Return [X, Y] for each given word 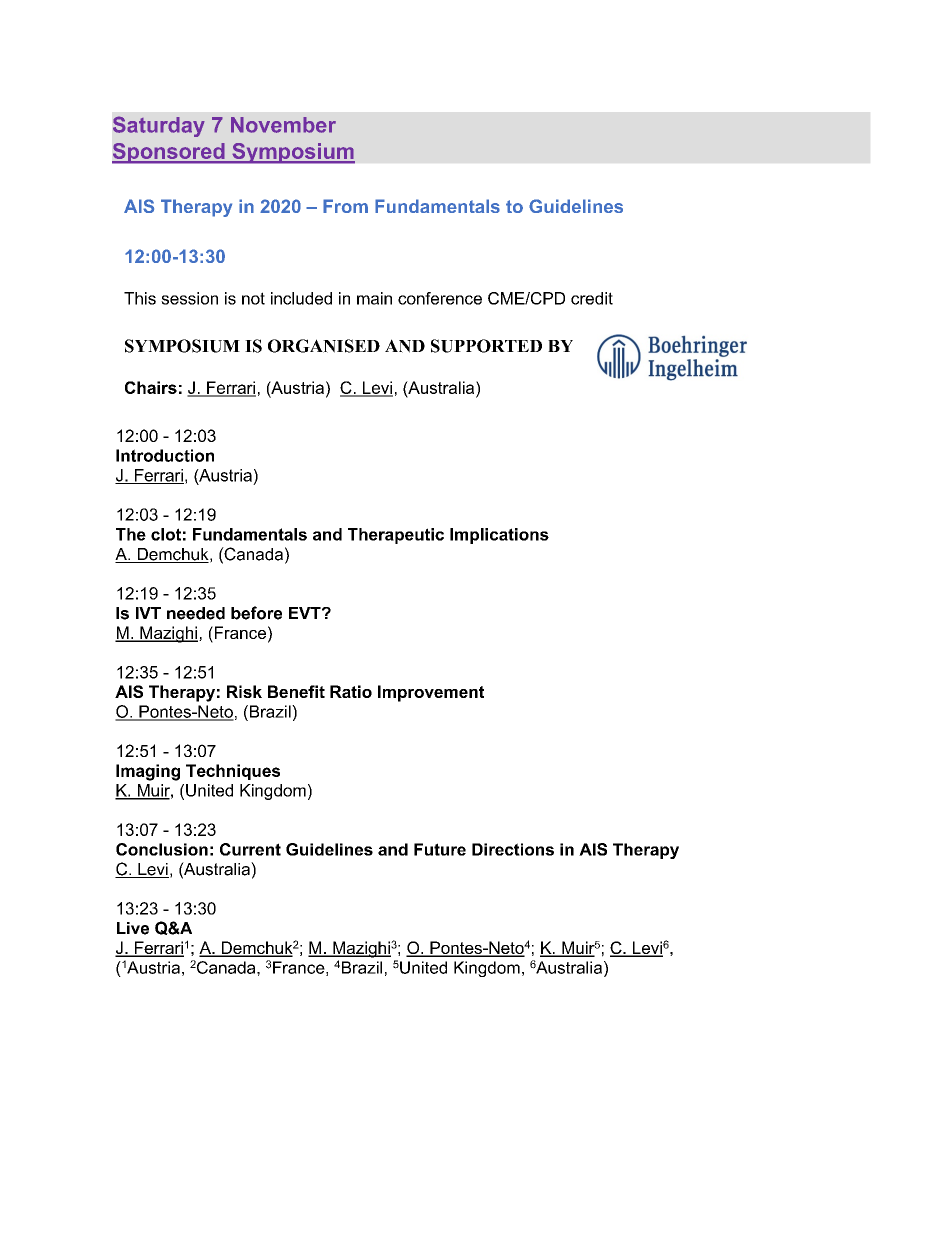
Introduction [165, 455]
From [345, 206]
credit [592, 298]
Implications [499, 536]
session [189, 298]
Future [440, 849]
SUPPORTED [486, 346]
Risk [244, 691]
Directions [513, 849]
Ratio [351, 691]
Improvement [431, 693]
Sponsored [169, 153]
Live [133, 928]
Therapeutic [396, 536]
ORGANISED [324, 346]
